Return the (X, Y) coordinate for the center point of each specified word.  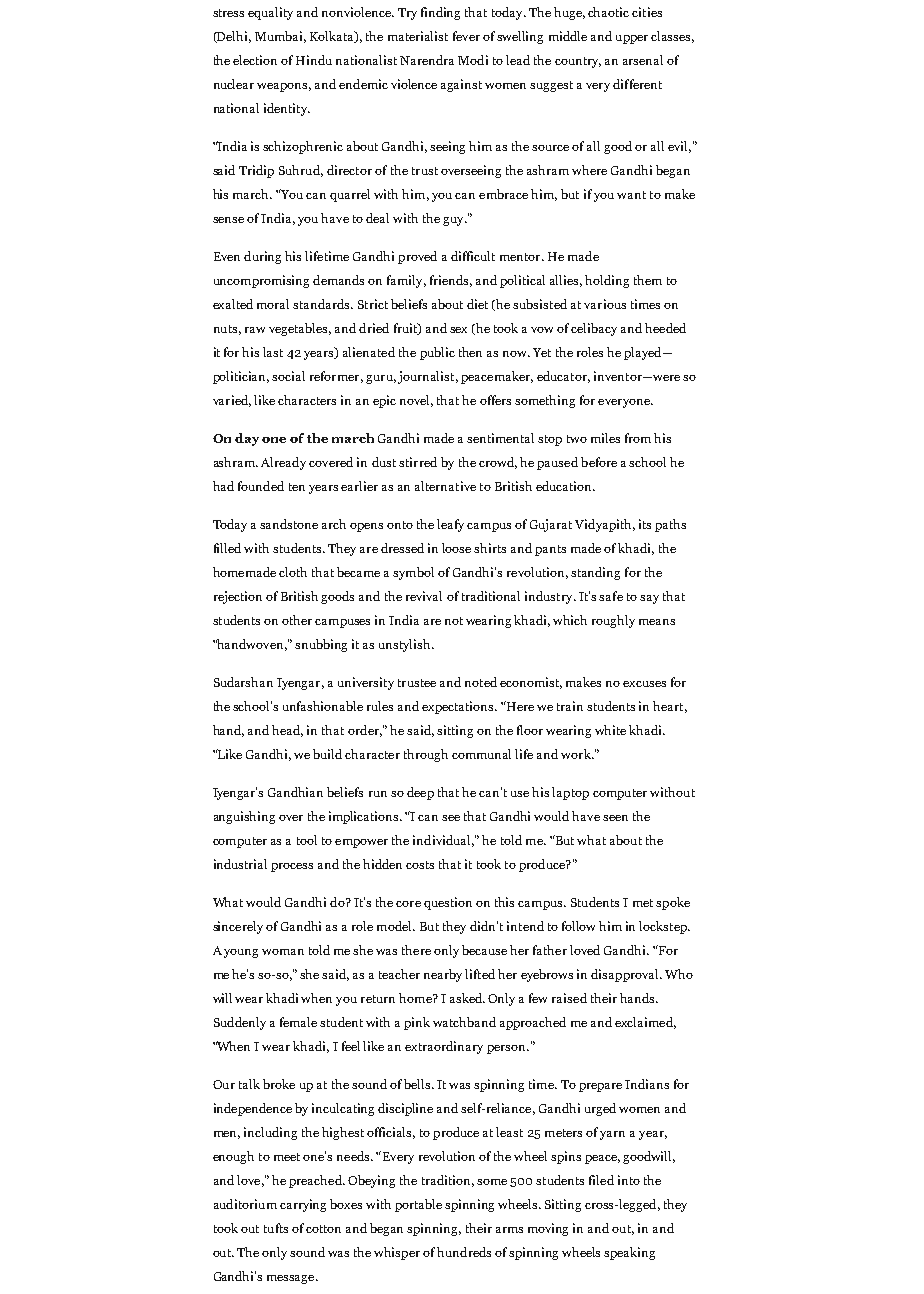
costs (420, 865)
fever (466, 36)
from (638, 438)
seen (615, 818)
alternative (445, 486)
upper (632, 39)
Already (283, 463)
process (292, 867)
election (255, 60)
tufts (276, 1228)
